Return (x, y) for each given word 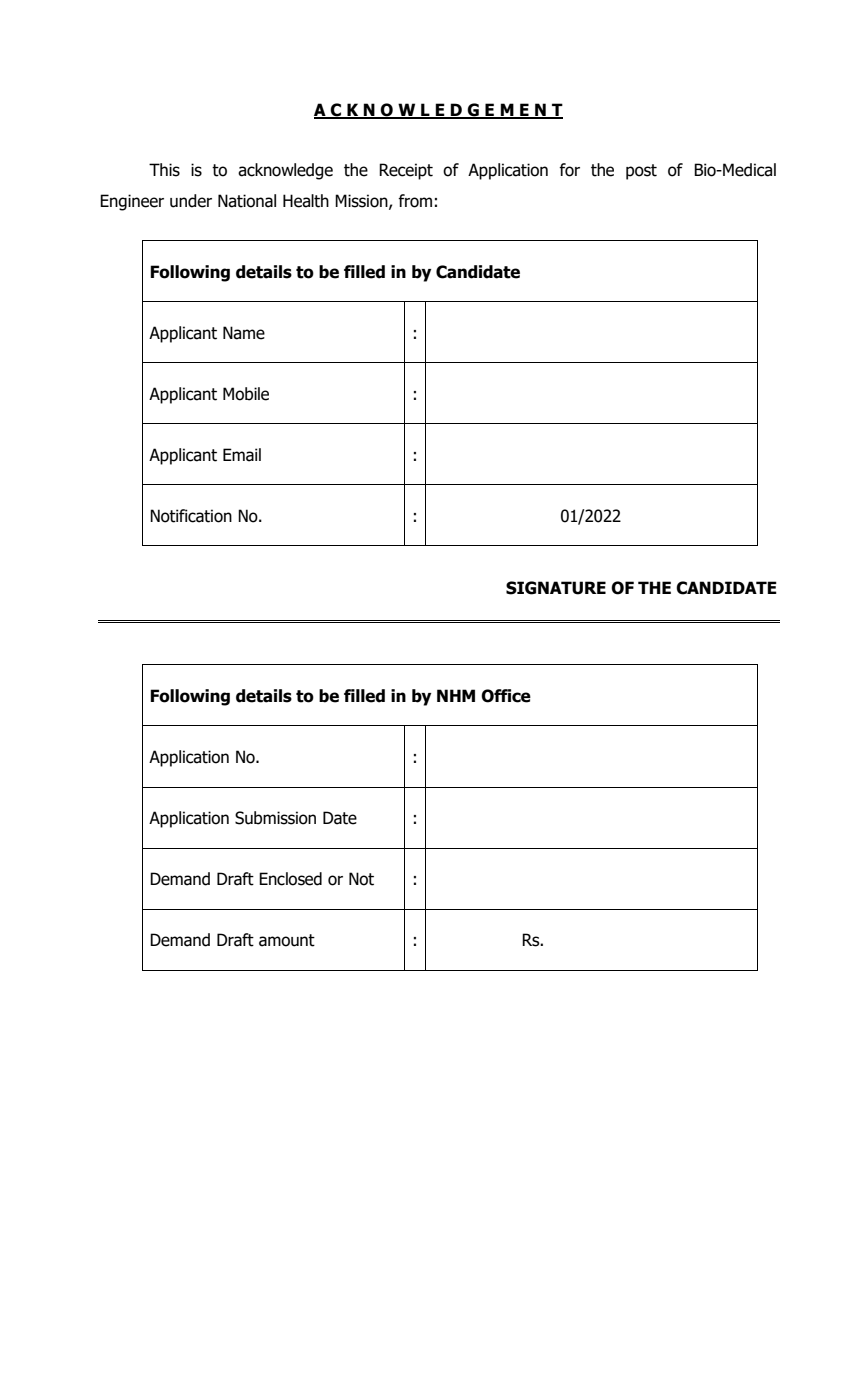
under (191, 201)
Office (506, 696)
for (569, 170)
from (415, 201)
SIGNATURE (556, 588)
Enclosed (290, 879)
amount (287, 940)
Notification (191, 516)
